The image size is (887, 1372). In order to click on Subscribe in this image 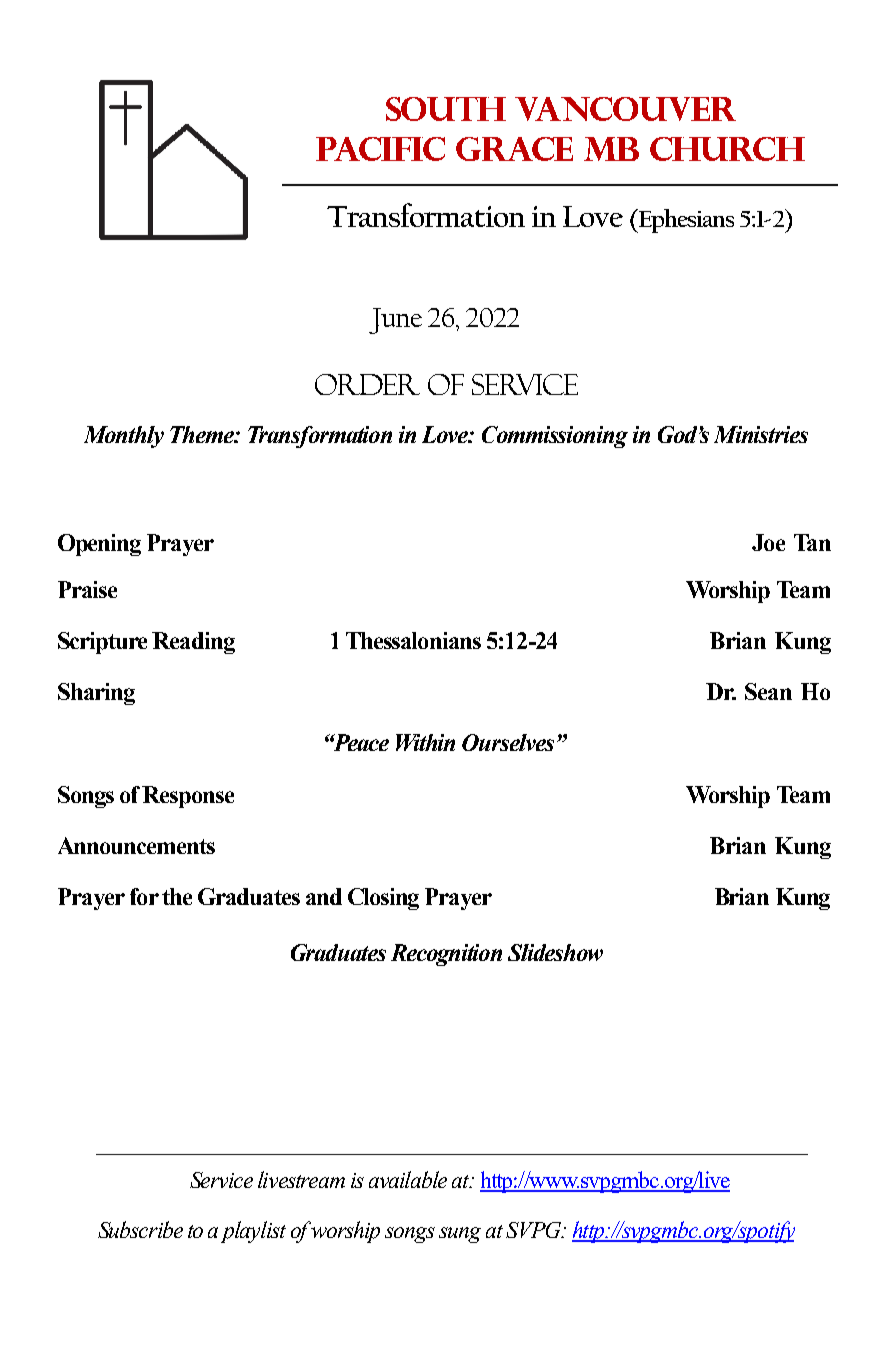, I will do `click(140, 1229)`.
